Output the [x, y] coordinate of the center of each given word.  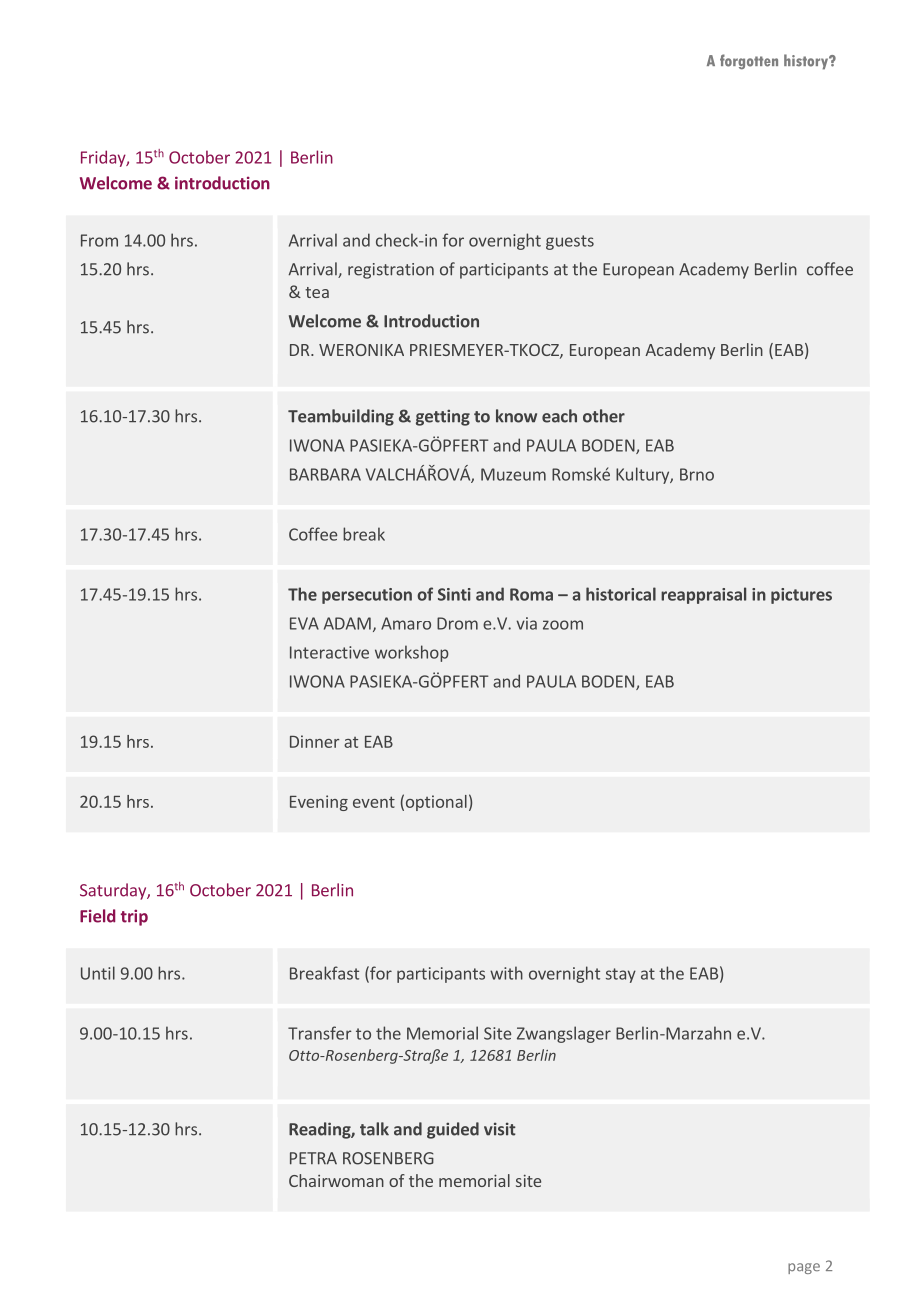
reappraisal [703, 595]
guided [453, 1130]
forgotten [749, 62]
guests [570, 242]
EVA [304, 623]
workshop [412, 653]
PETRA [313, 1158]
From [99, 240]
